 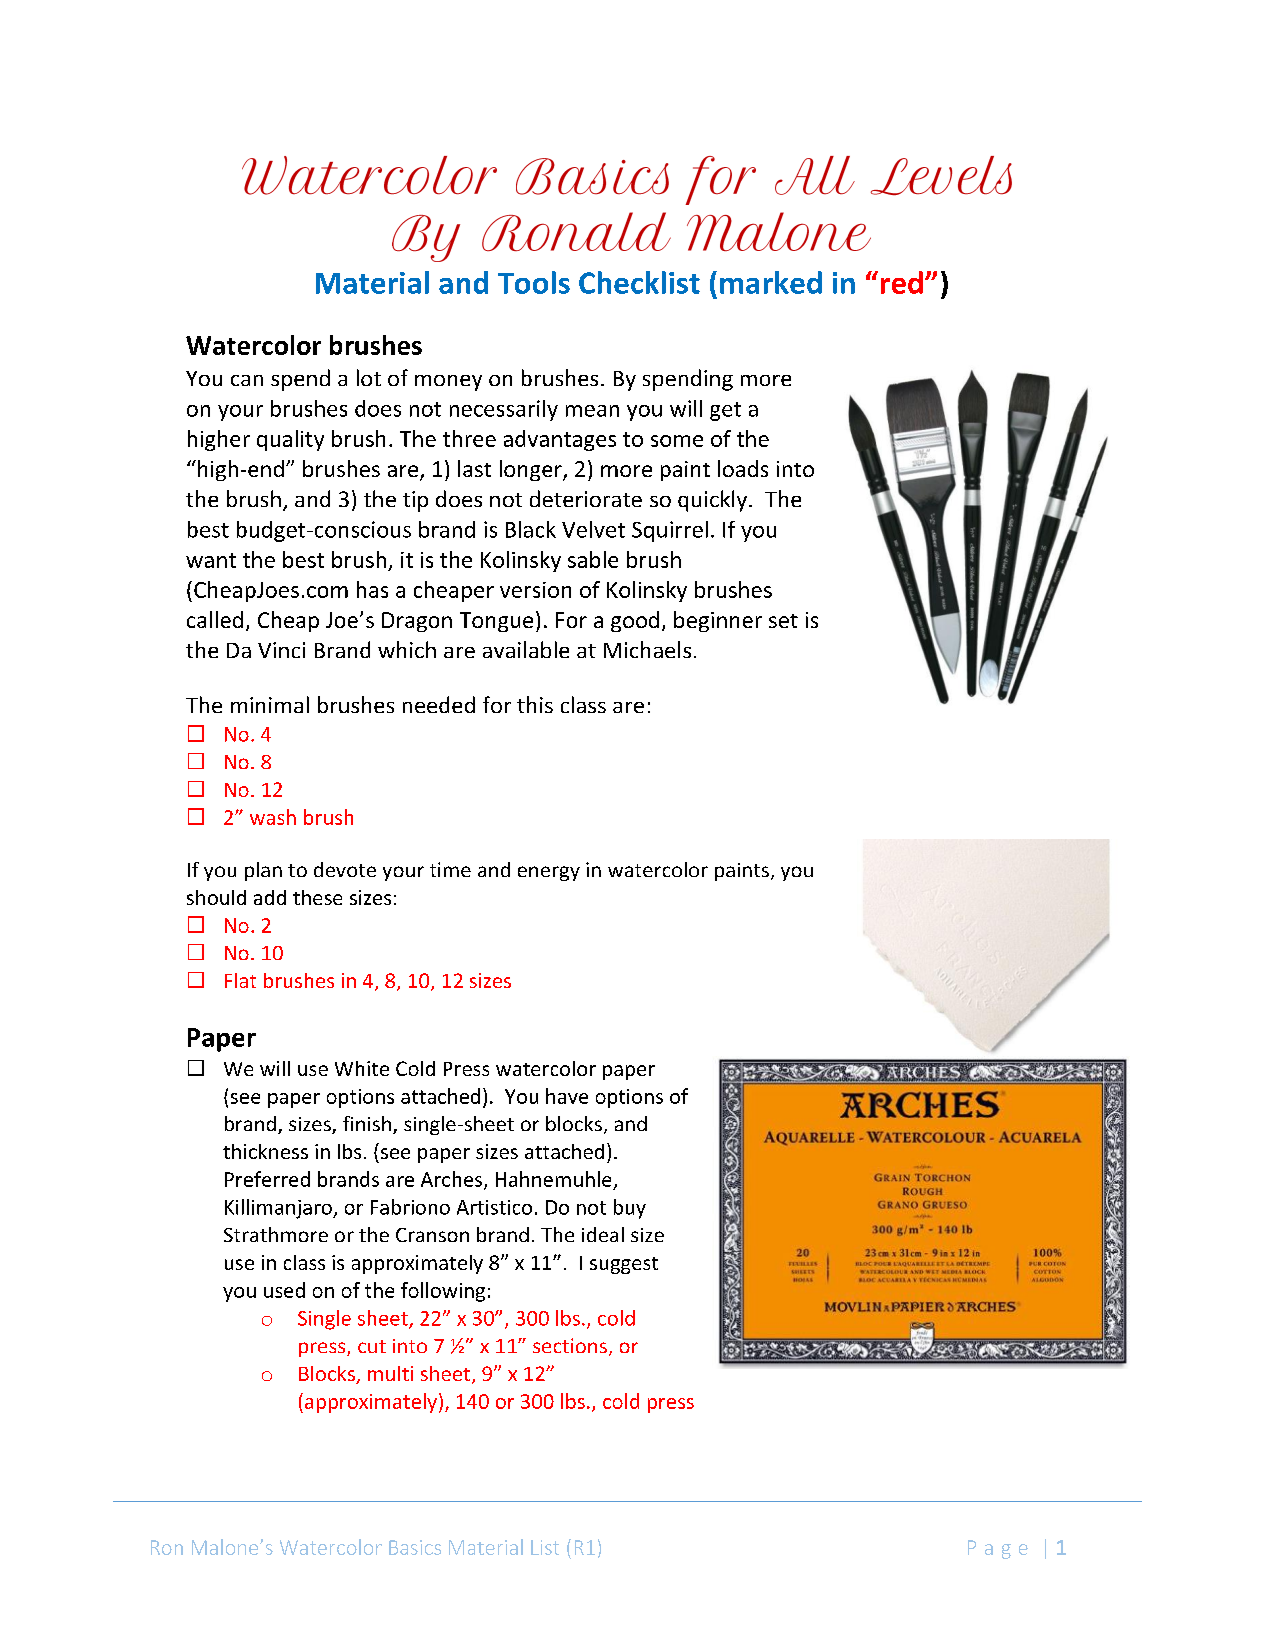 I want to click on buy, so click(x=630, y=1209).
